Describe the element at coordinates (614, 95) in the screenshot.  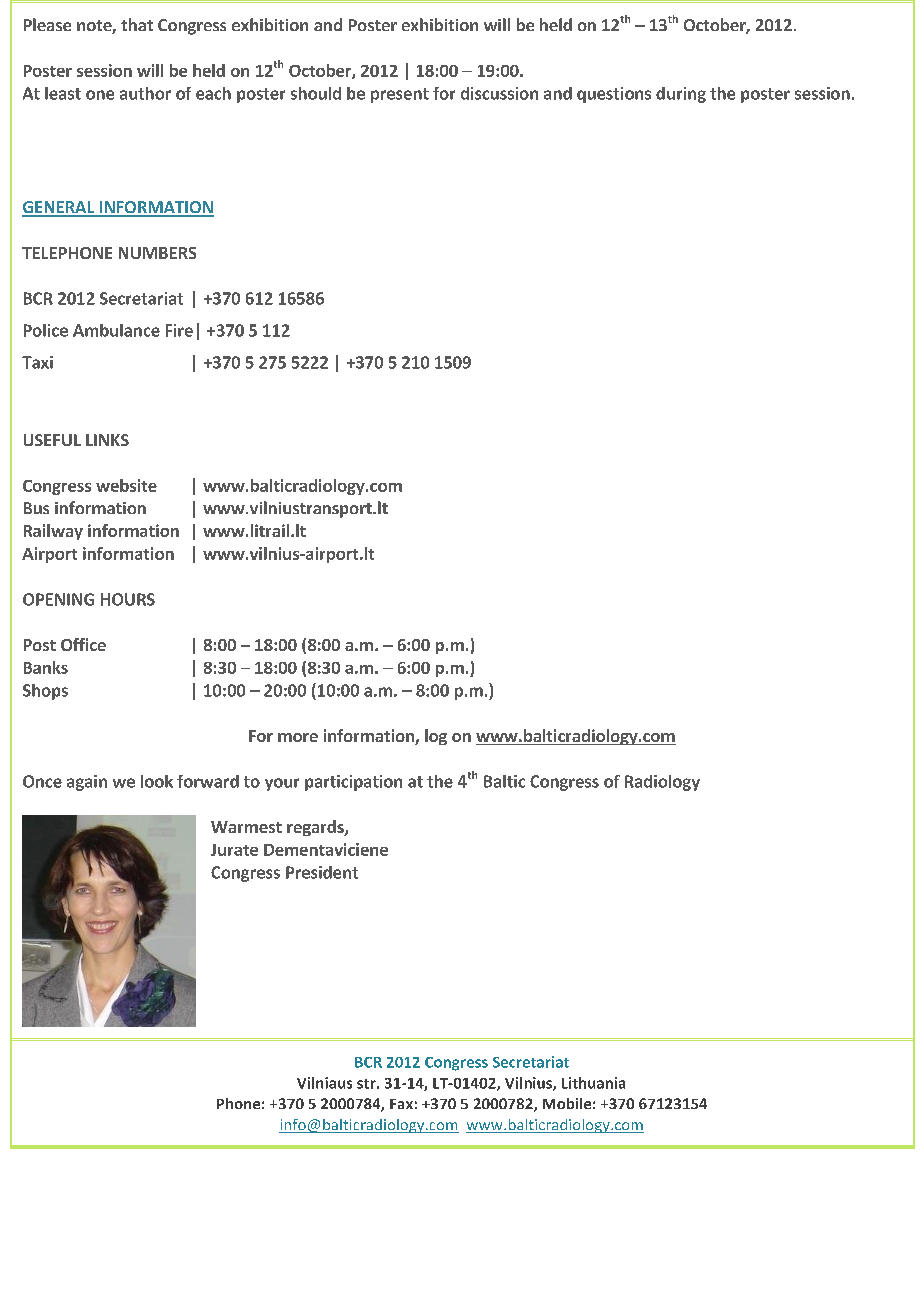
I see `questions` at that location.
